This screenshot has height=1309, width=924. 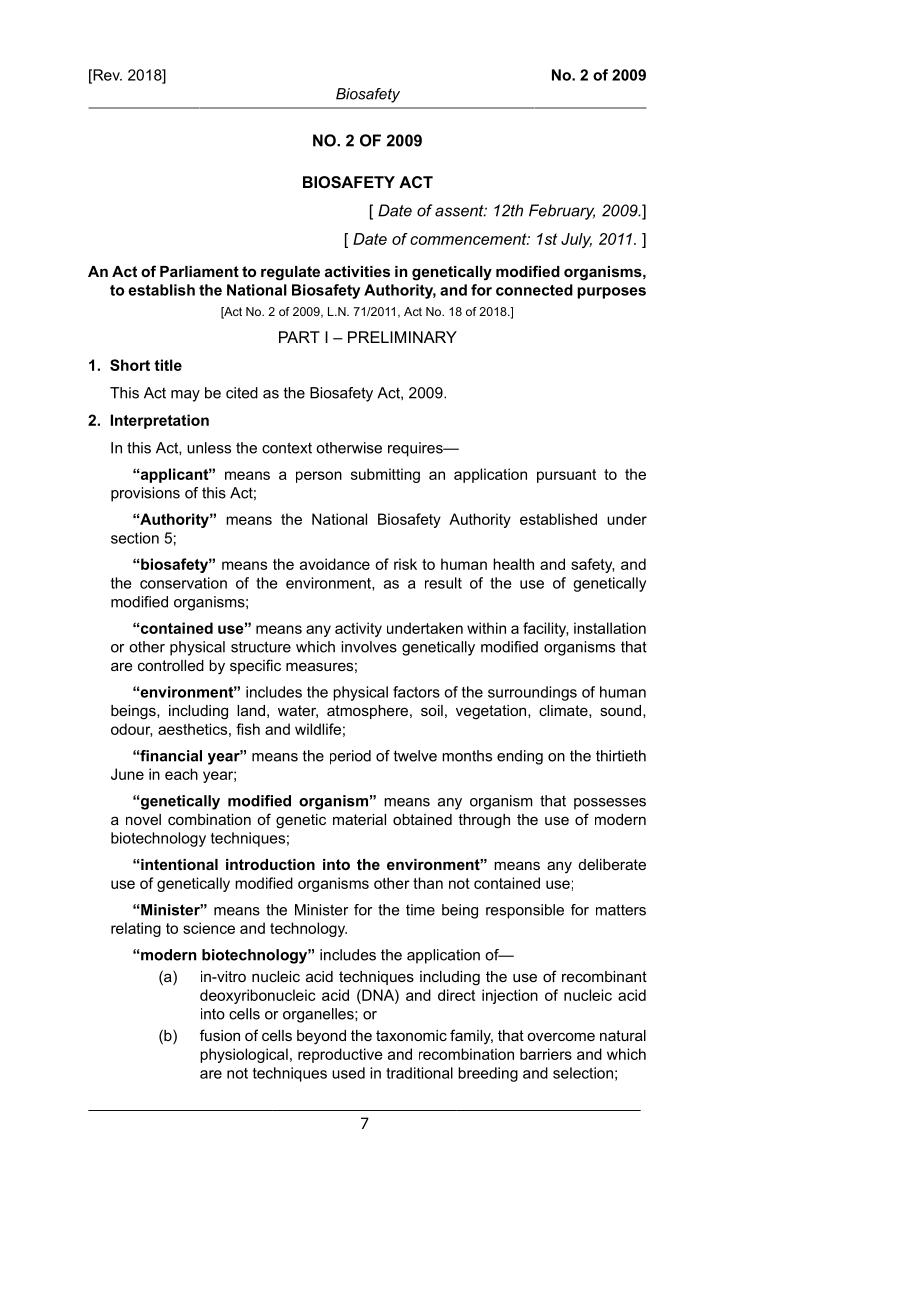 What do you see at coordinates (369, 647) in the screenshot?
I see `involves` at bounding box center [369, 647].
